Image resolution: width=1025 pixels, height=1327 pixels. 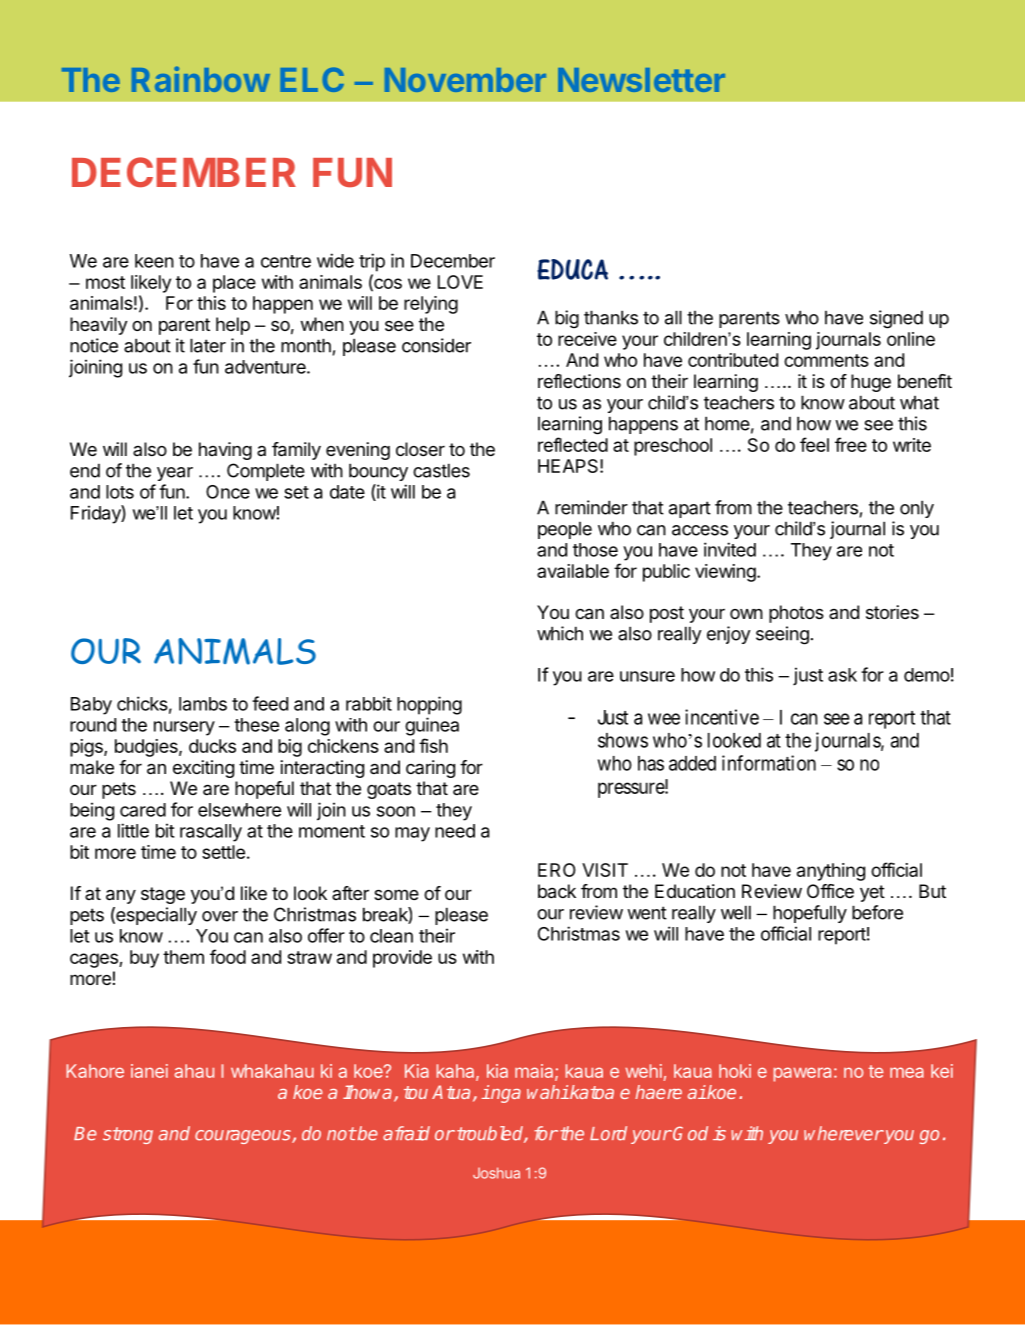 I want to click on free, so click(x=851, y=444).
